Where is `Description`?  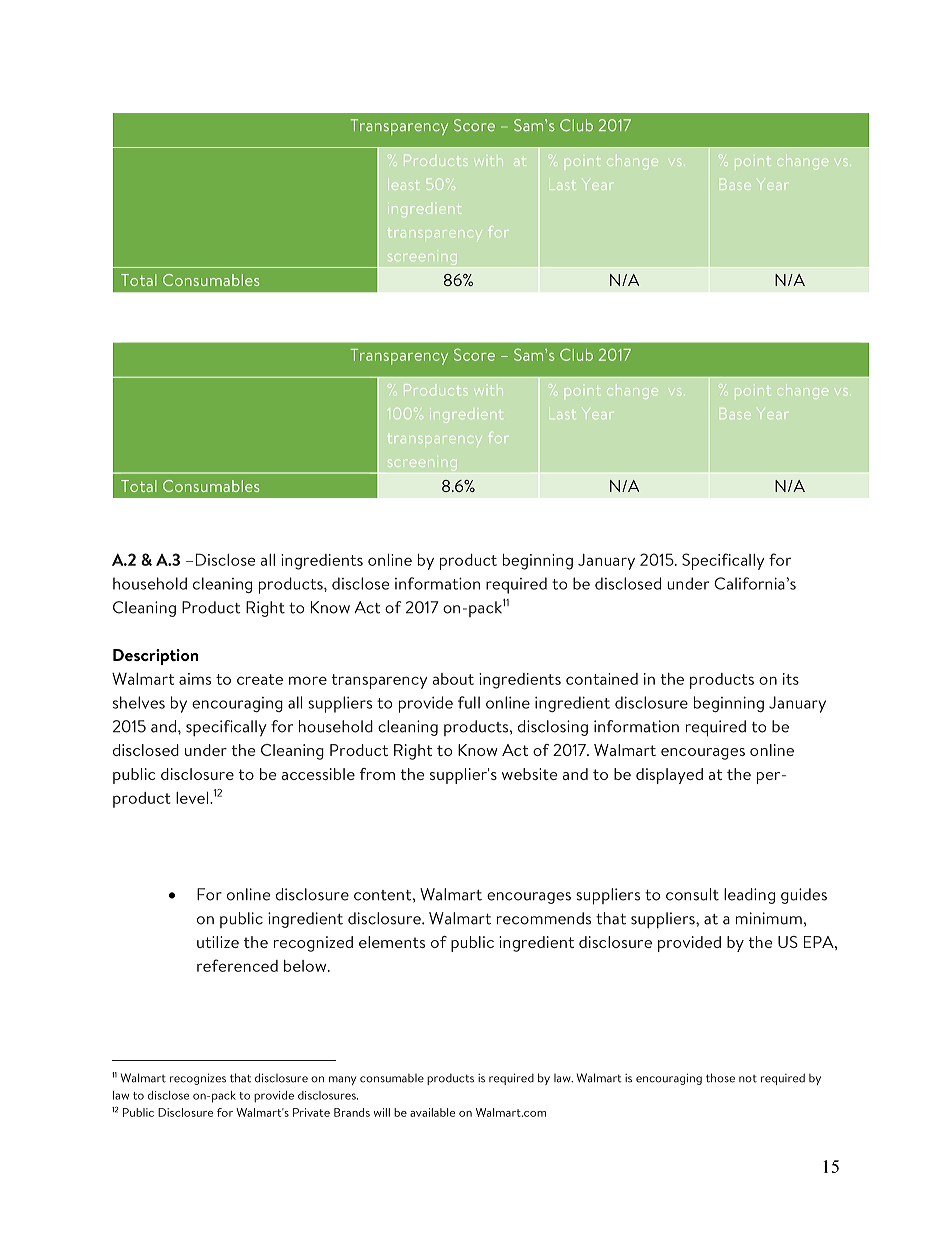
Description is located at coordinates (156, 657).
